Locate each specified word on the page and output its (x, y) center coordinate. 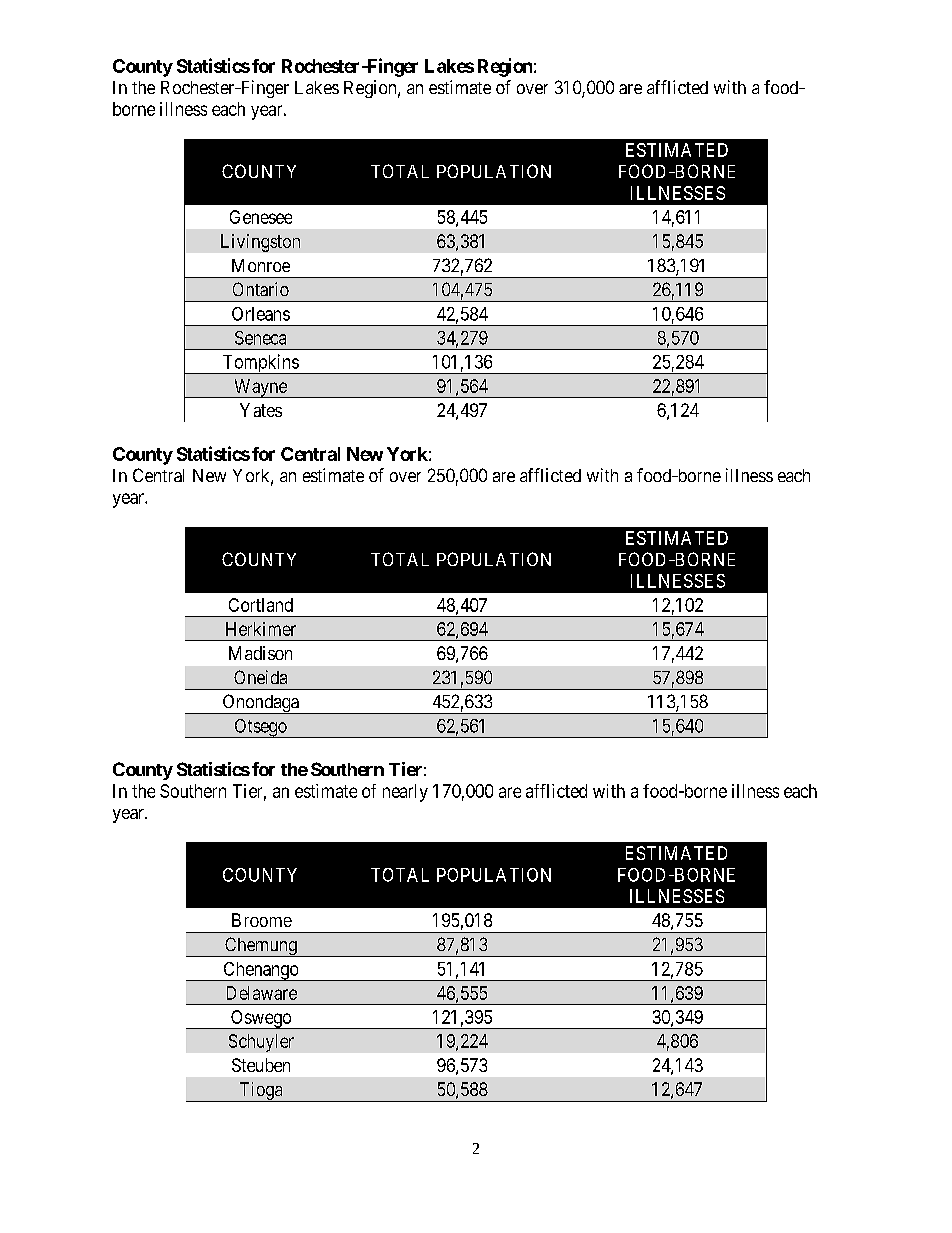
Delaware (262, 993)
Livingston (260, 243)
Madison (260, 653)
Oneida (260, 677)
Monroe (261, 265)
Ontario (261, 289)
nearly (405, 793)
